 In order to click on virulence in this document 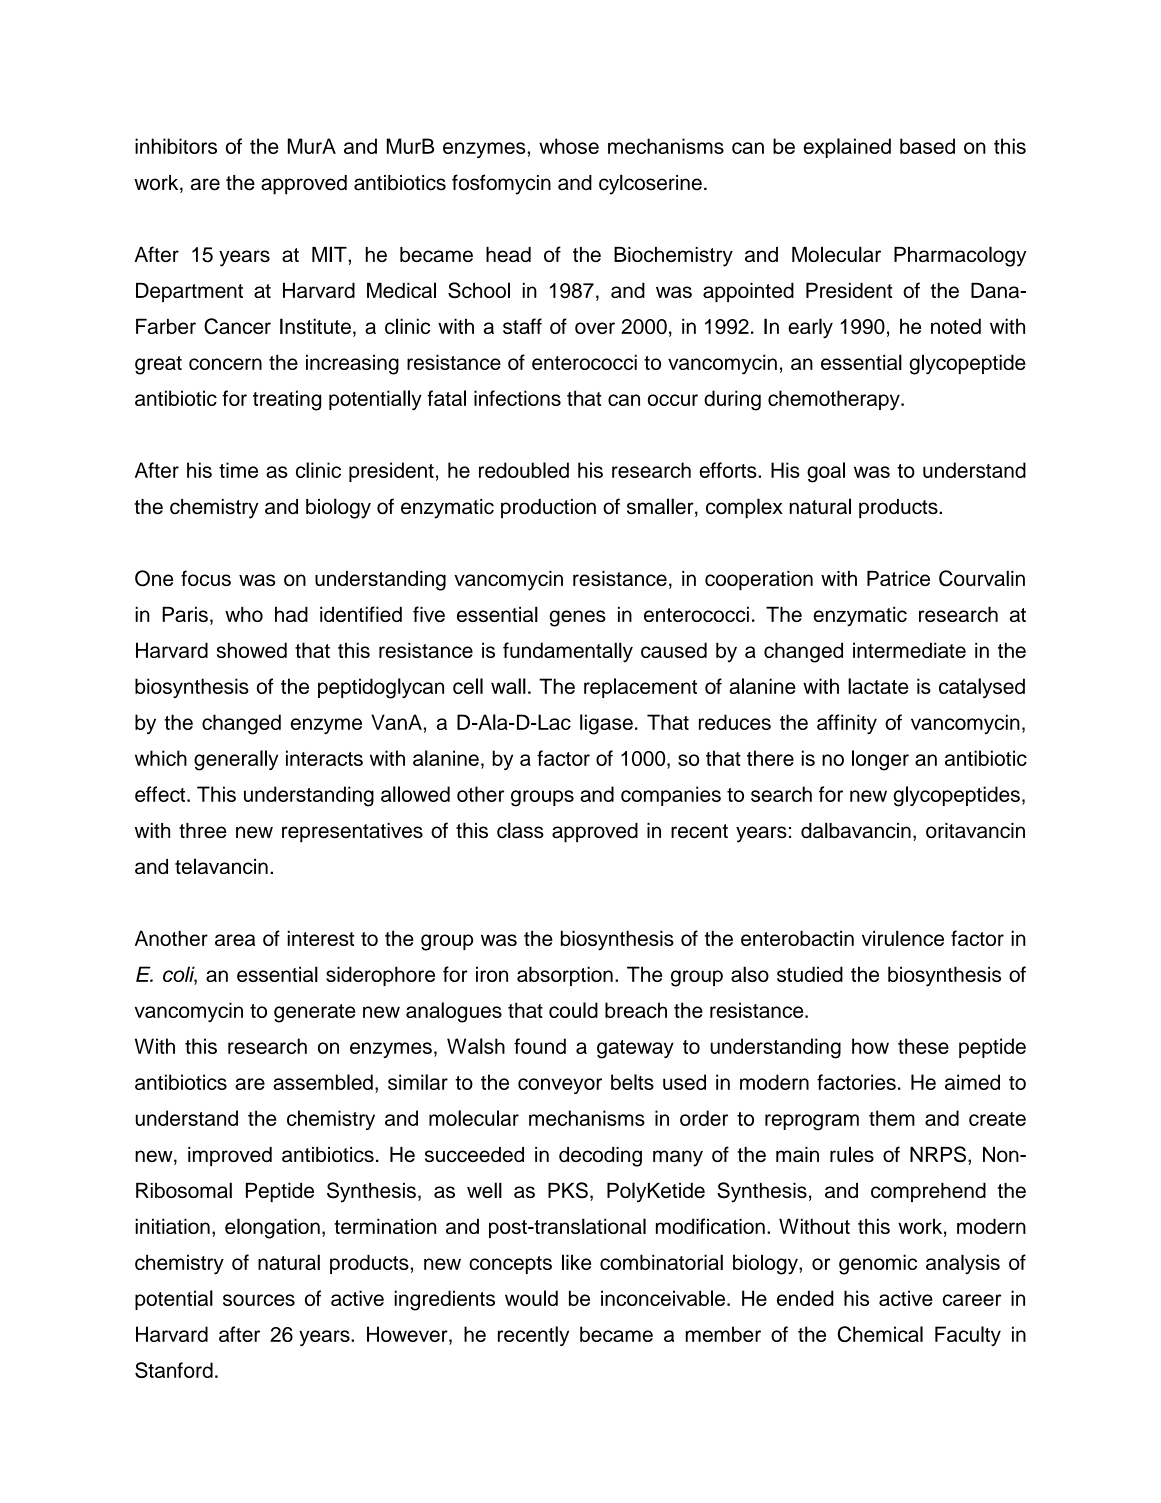, I will do `click(903, 938)`.
